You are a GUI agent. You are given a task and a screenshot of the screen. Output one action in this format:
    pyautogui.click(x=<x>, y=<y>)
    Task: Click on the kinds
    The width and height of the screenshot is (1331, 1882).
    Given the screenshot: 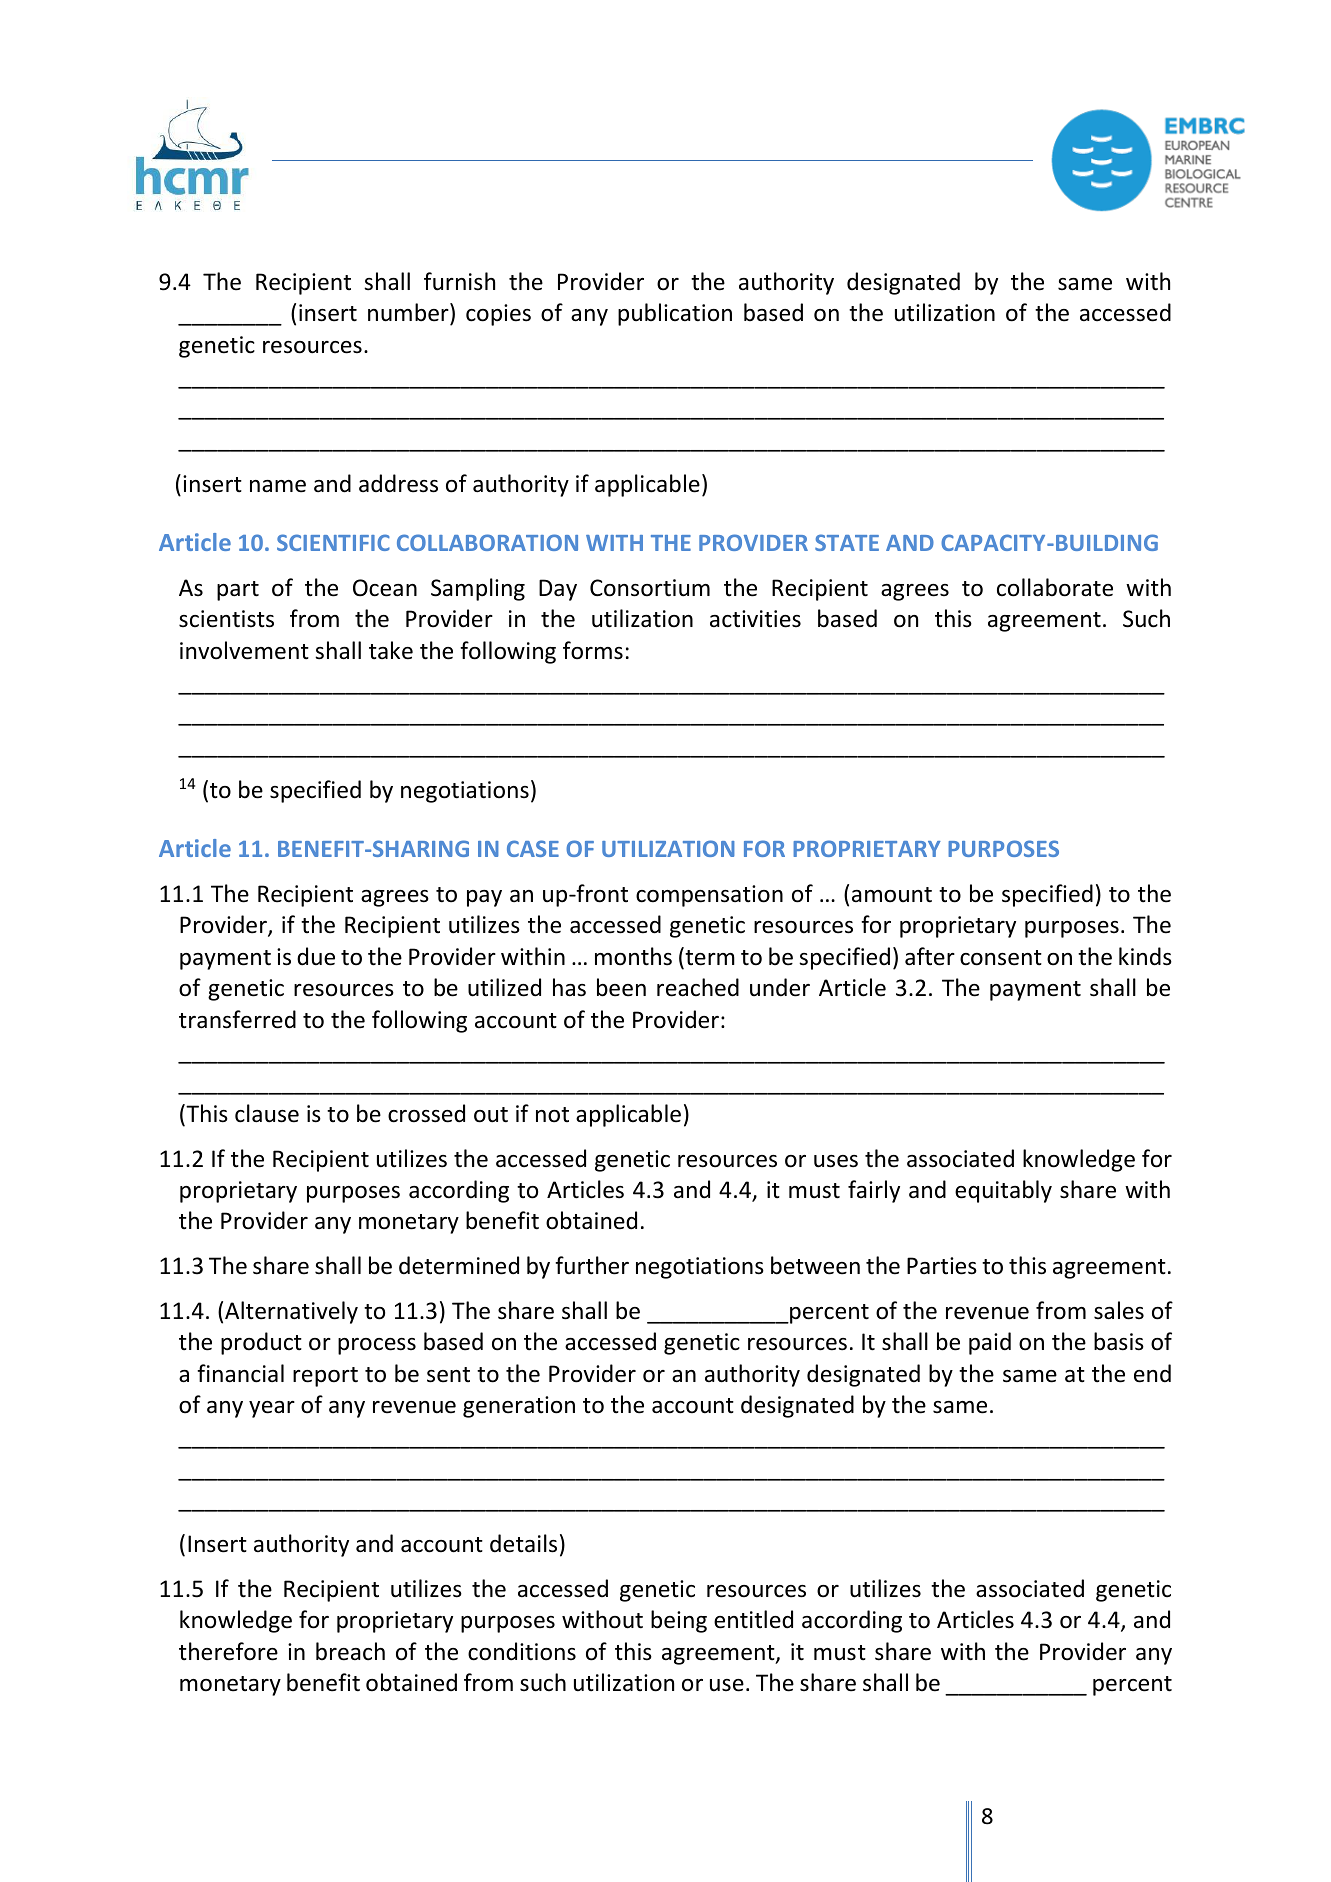 What is the action you would take?
    pyautogui.click(x=1145, y=956)
